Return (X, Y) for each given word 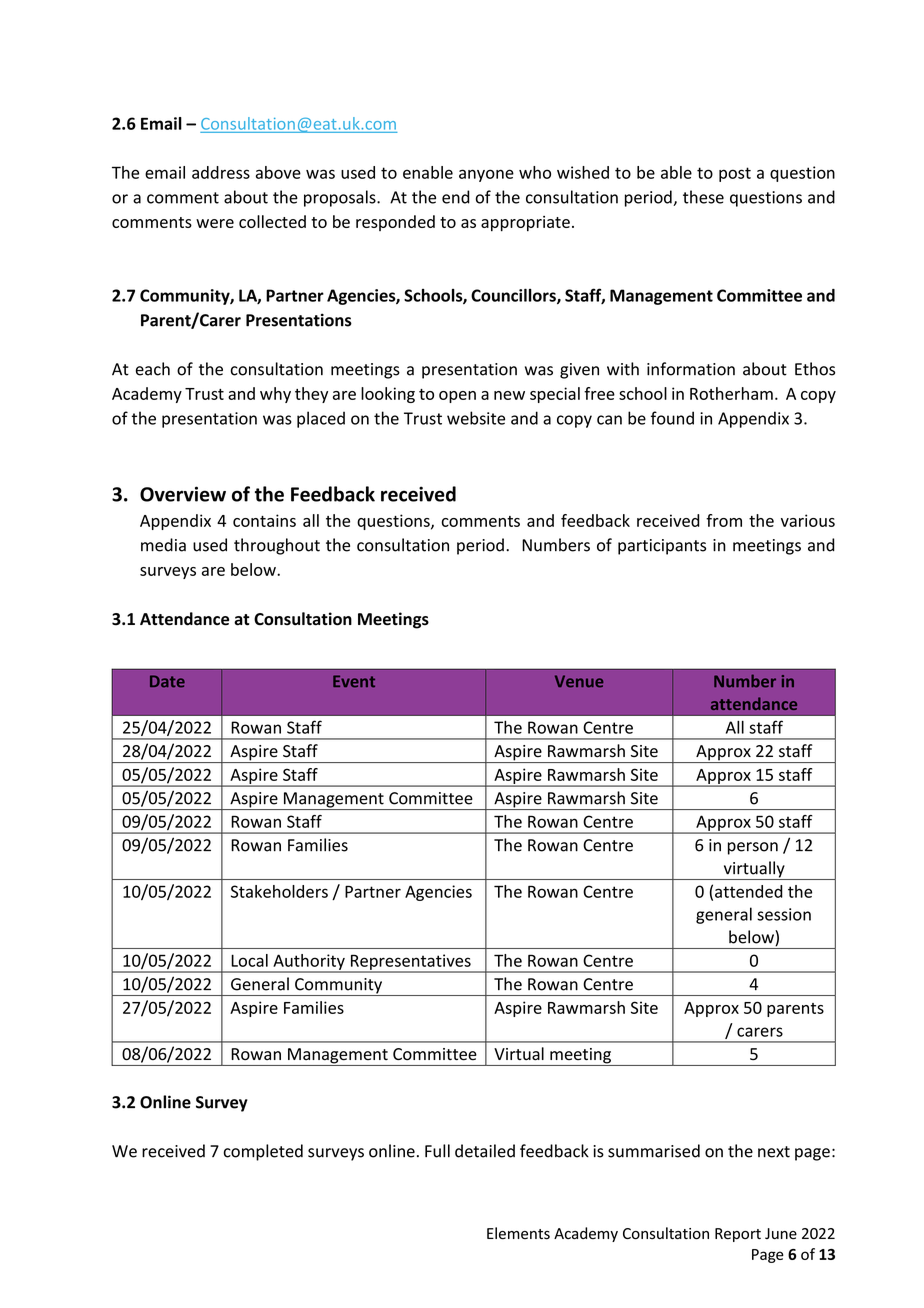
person (753, 848)
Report (738, 1235)
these (703, 197)
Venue (579, 681)
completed (263, 1152)
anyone (486, 175)
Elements (518, 1233)
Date (167, 681)
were (215, 223)
